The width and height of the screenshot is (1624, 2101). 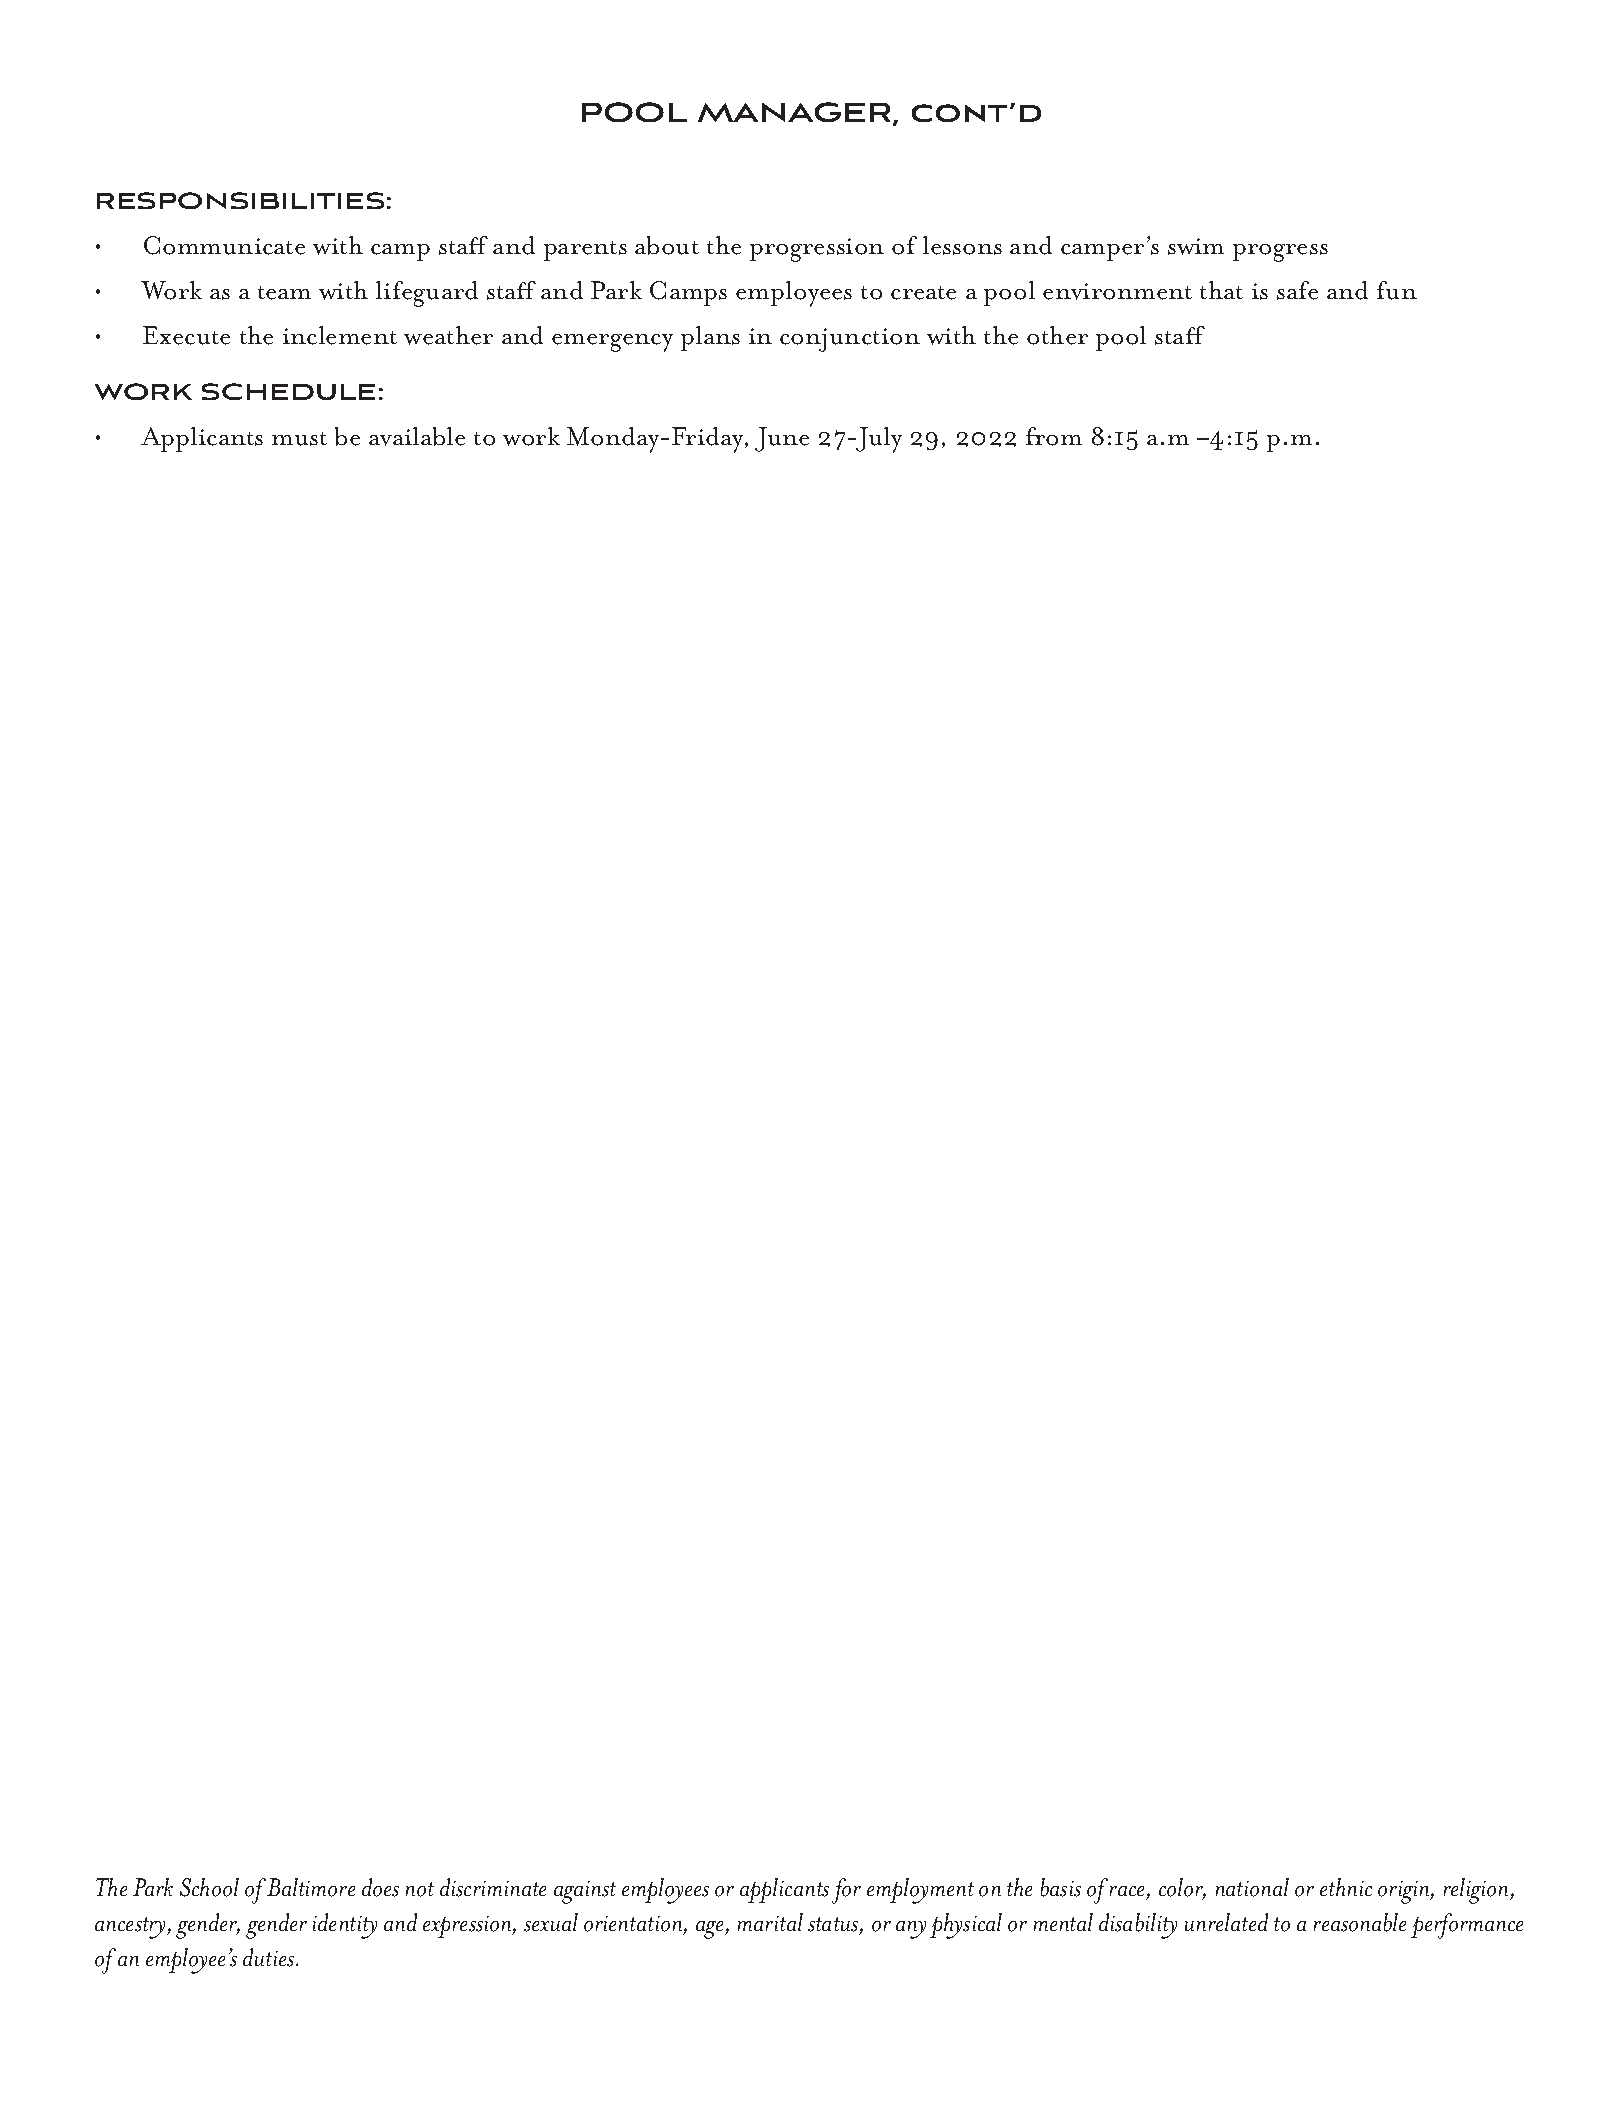 I want to click on swim, so click(x=1196, y=246).
